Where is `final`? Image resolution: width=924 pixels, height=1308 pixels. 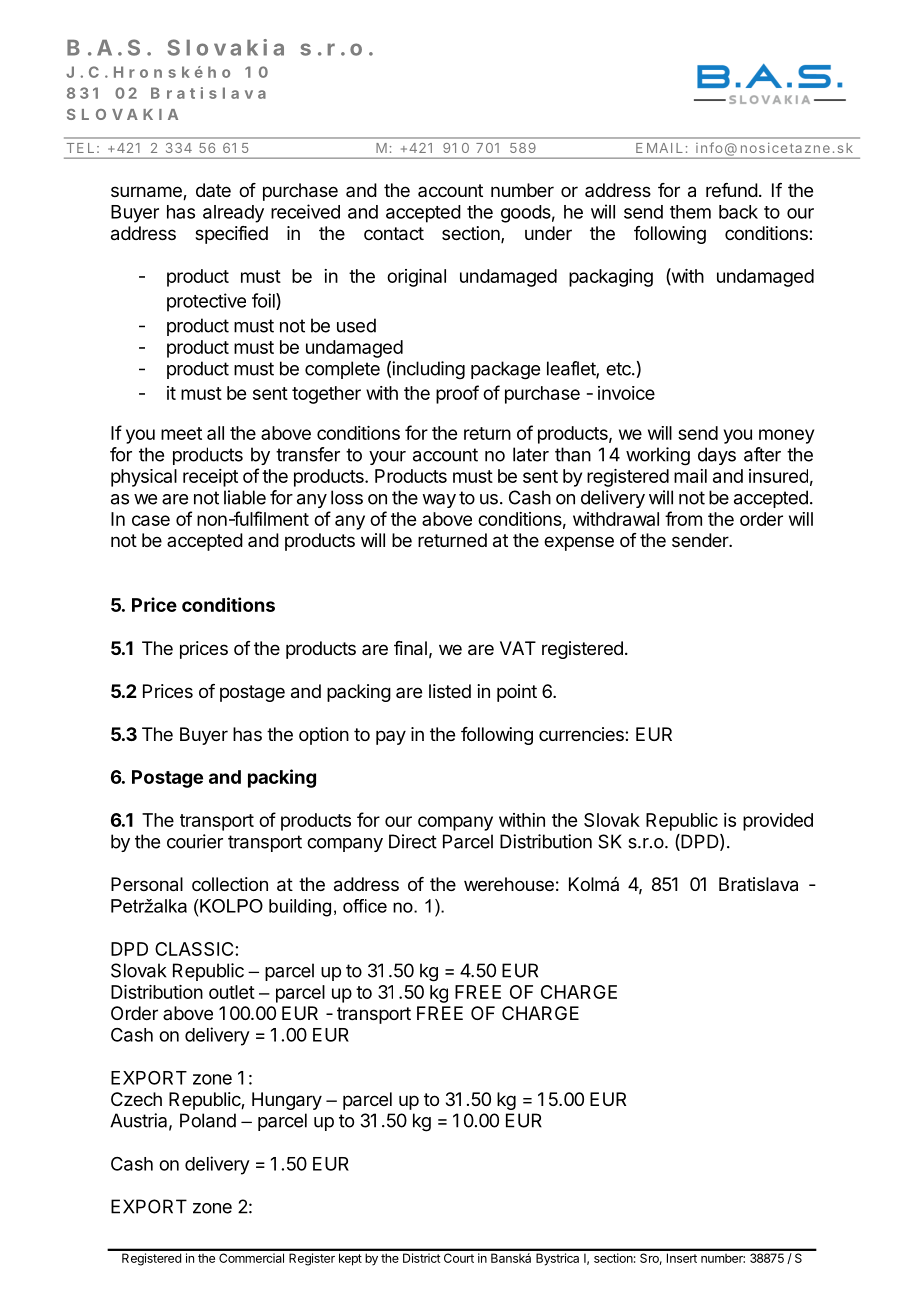 final is located at coordinates (410, 648).
